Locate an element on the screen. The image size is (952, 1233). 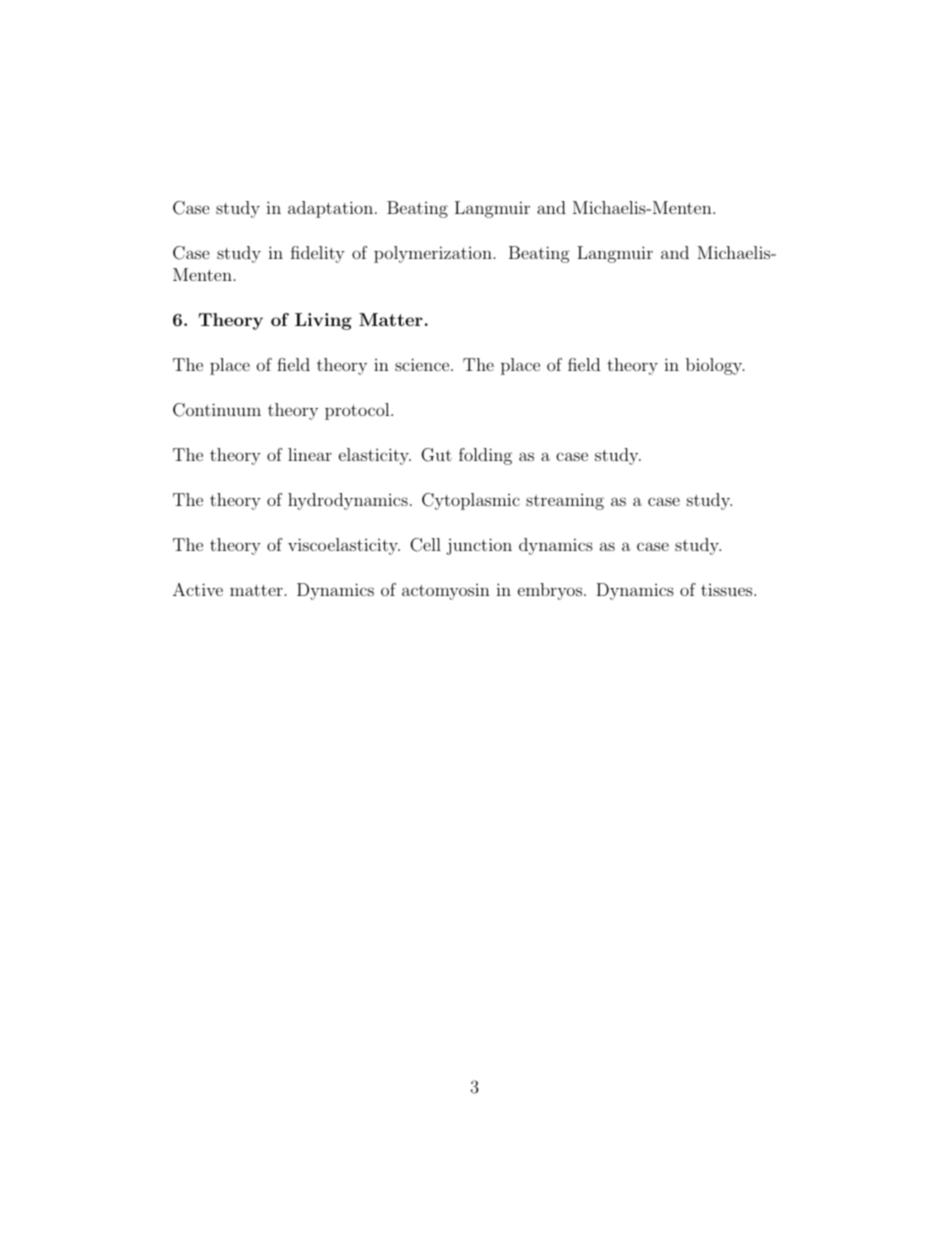
Active is located at coordinates (198, 589).
